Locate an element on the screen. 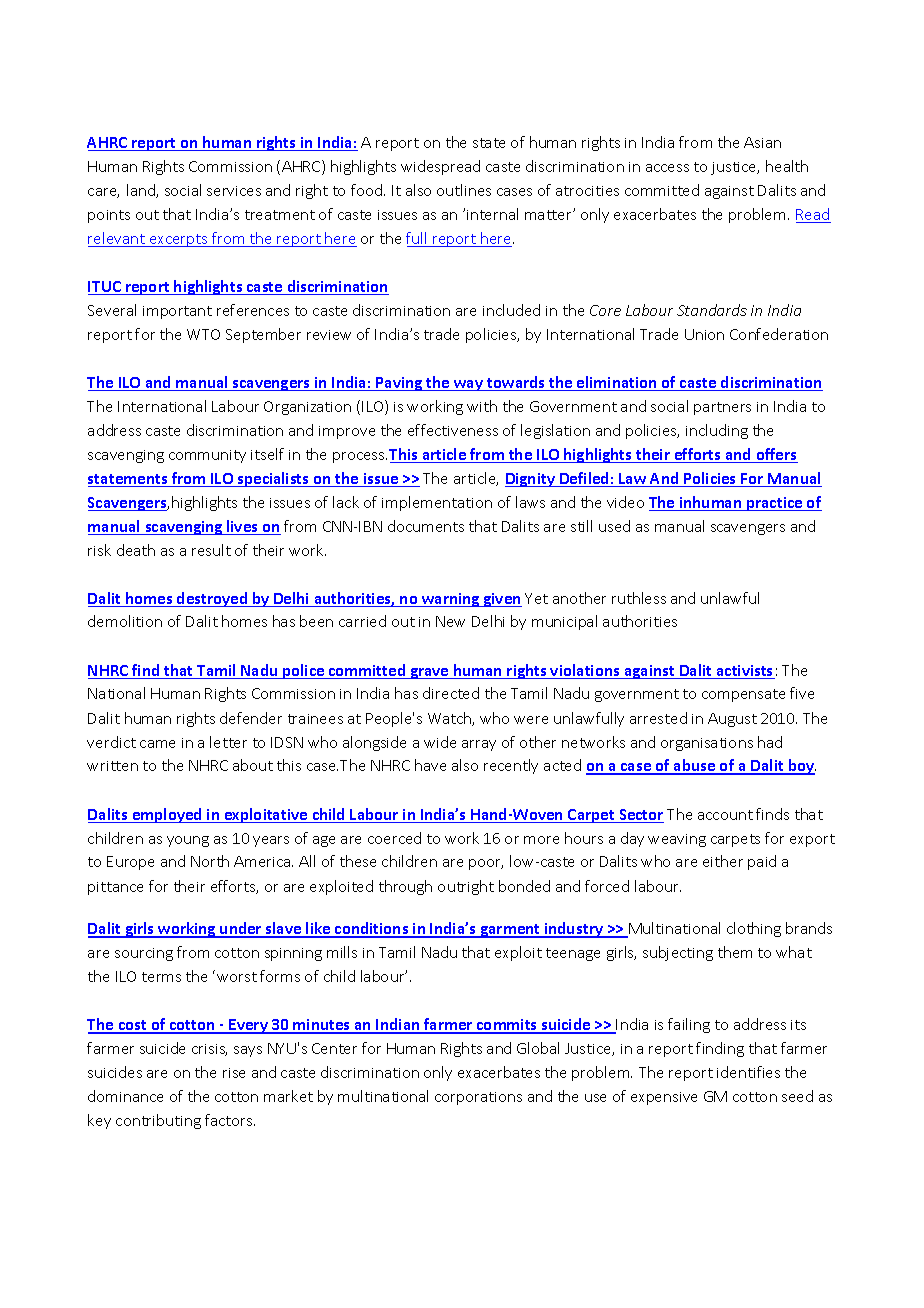 This screenshot has width=924, height=1308. community is located at coordinates (207, 456).
